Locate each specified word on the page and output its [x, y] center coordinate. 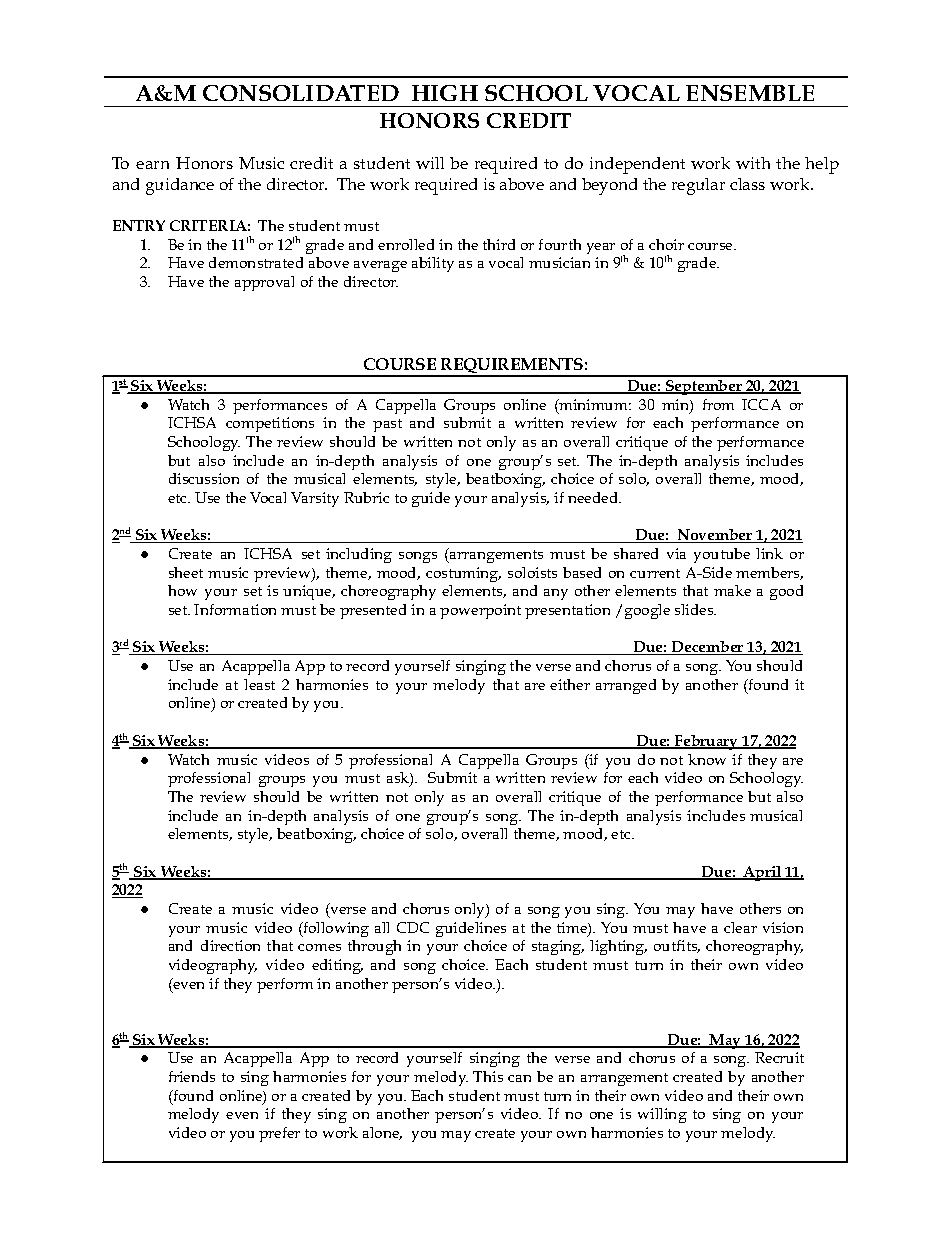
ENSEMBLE [750, 93]
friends [192, 1076]
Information [235, 609]
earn [152, 165]
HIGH [445, 93]
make [732, 590]
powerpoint [480, 611]
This [488, 1076]
